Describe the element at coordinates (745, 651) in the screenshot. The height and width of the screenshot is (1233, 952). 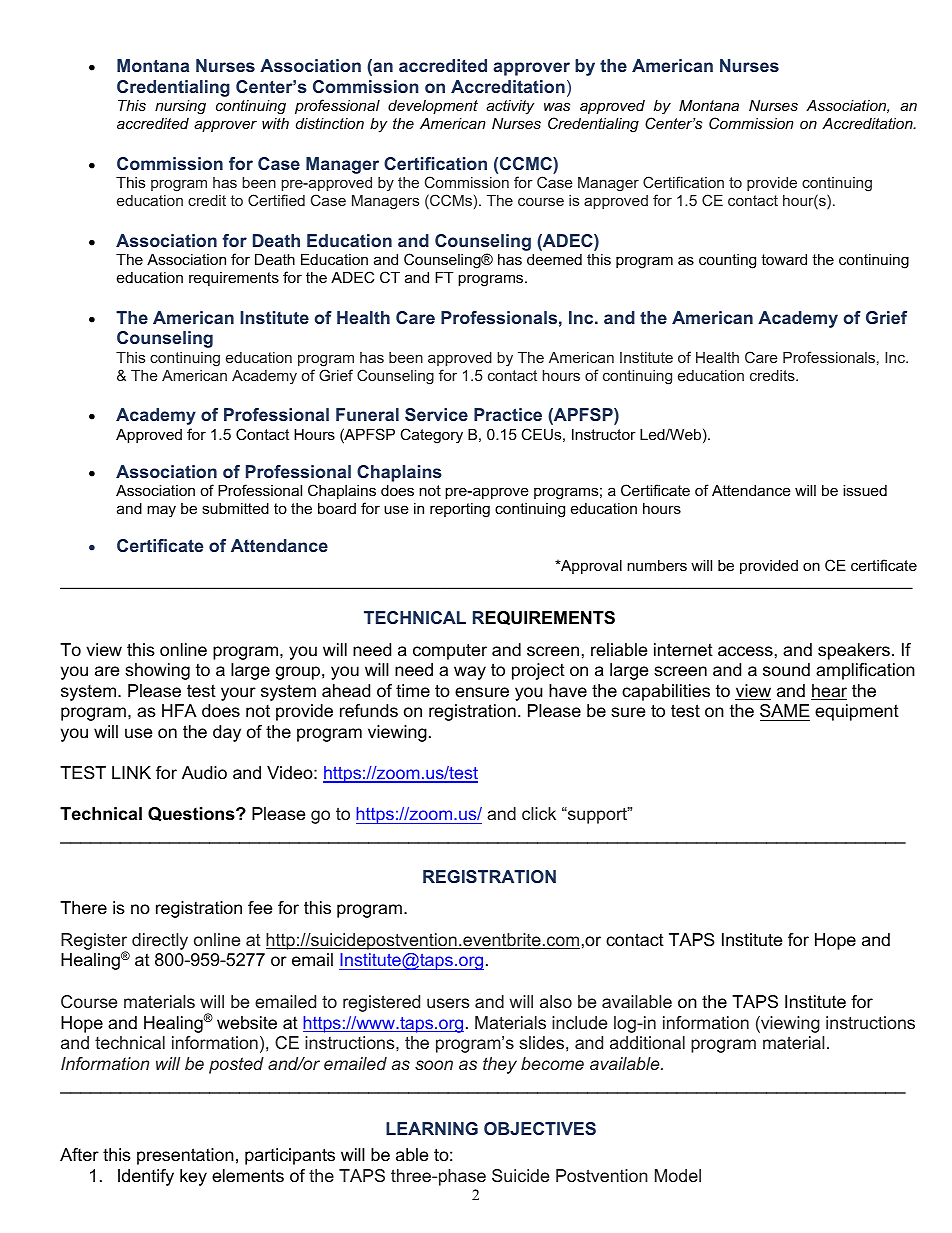
I see `access` at that location.
